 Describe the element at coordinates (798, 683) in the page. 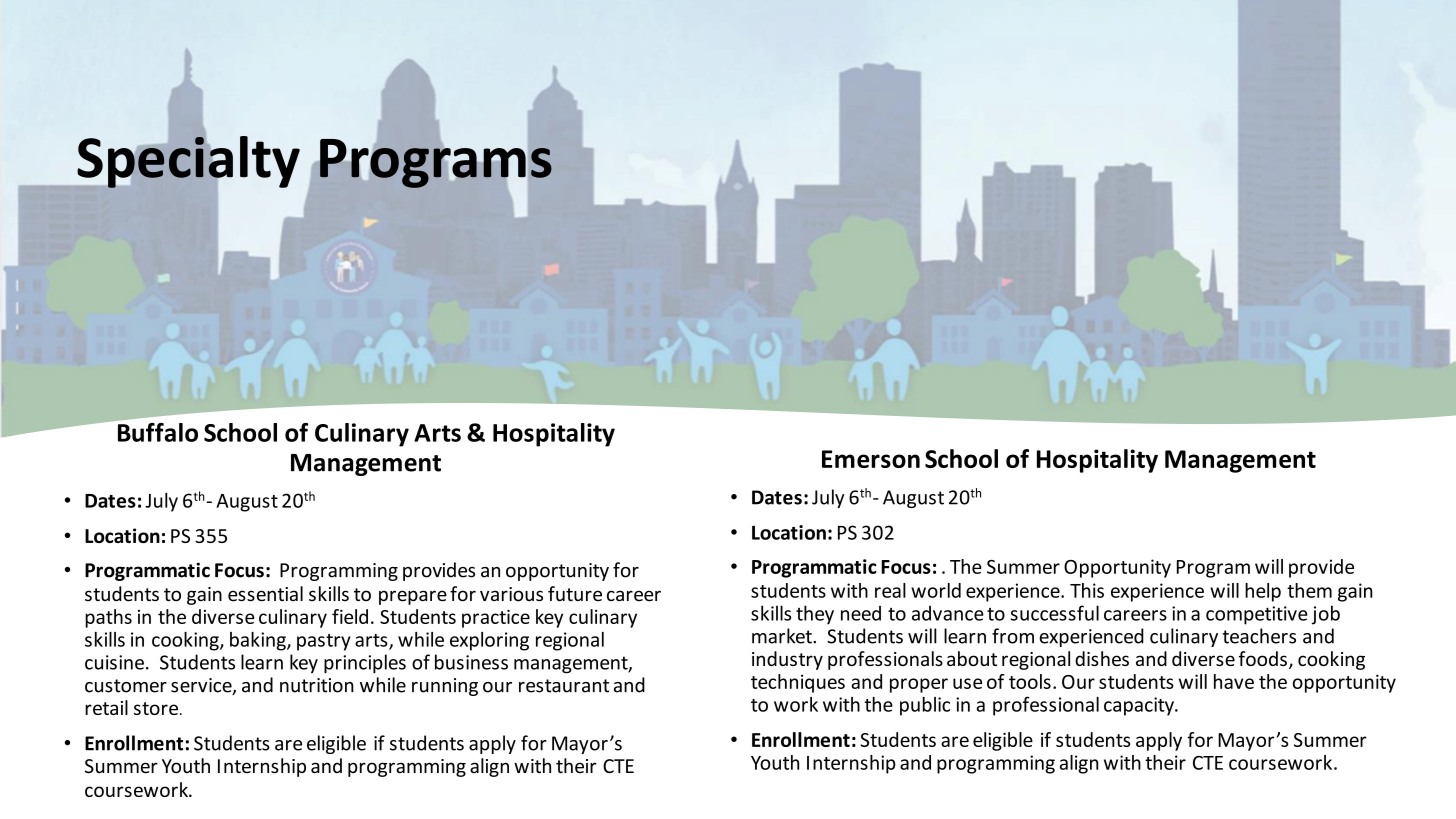

I see `techniques` at that location.
